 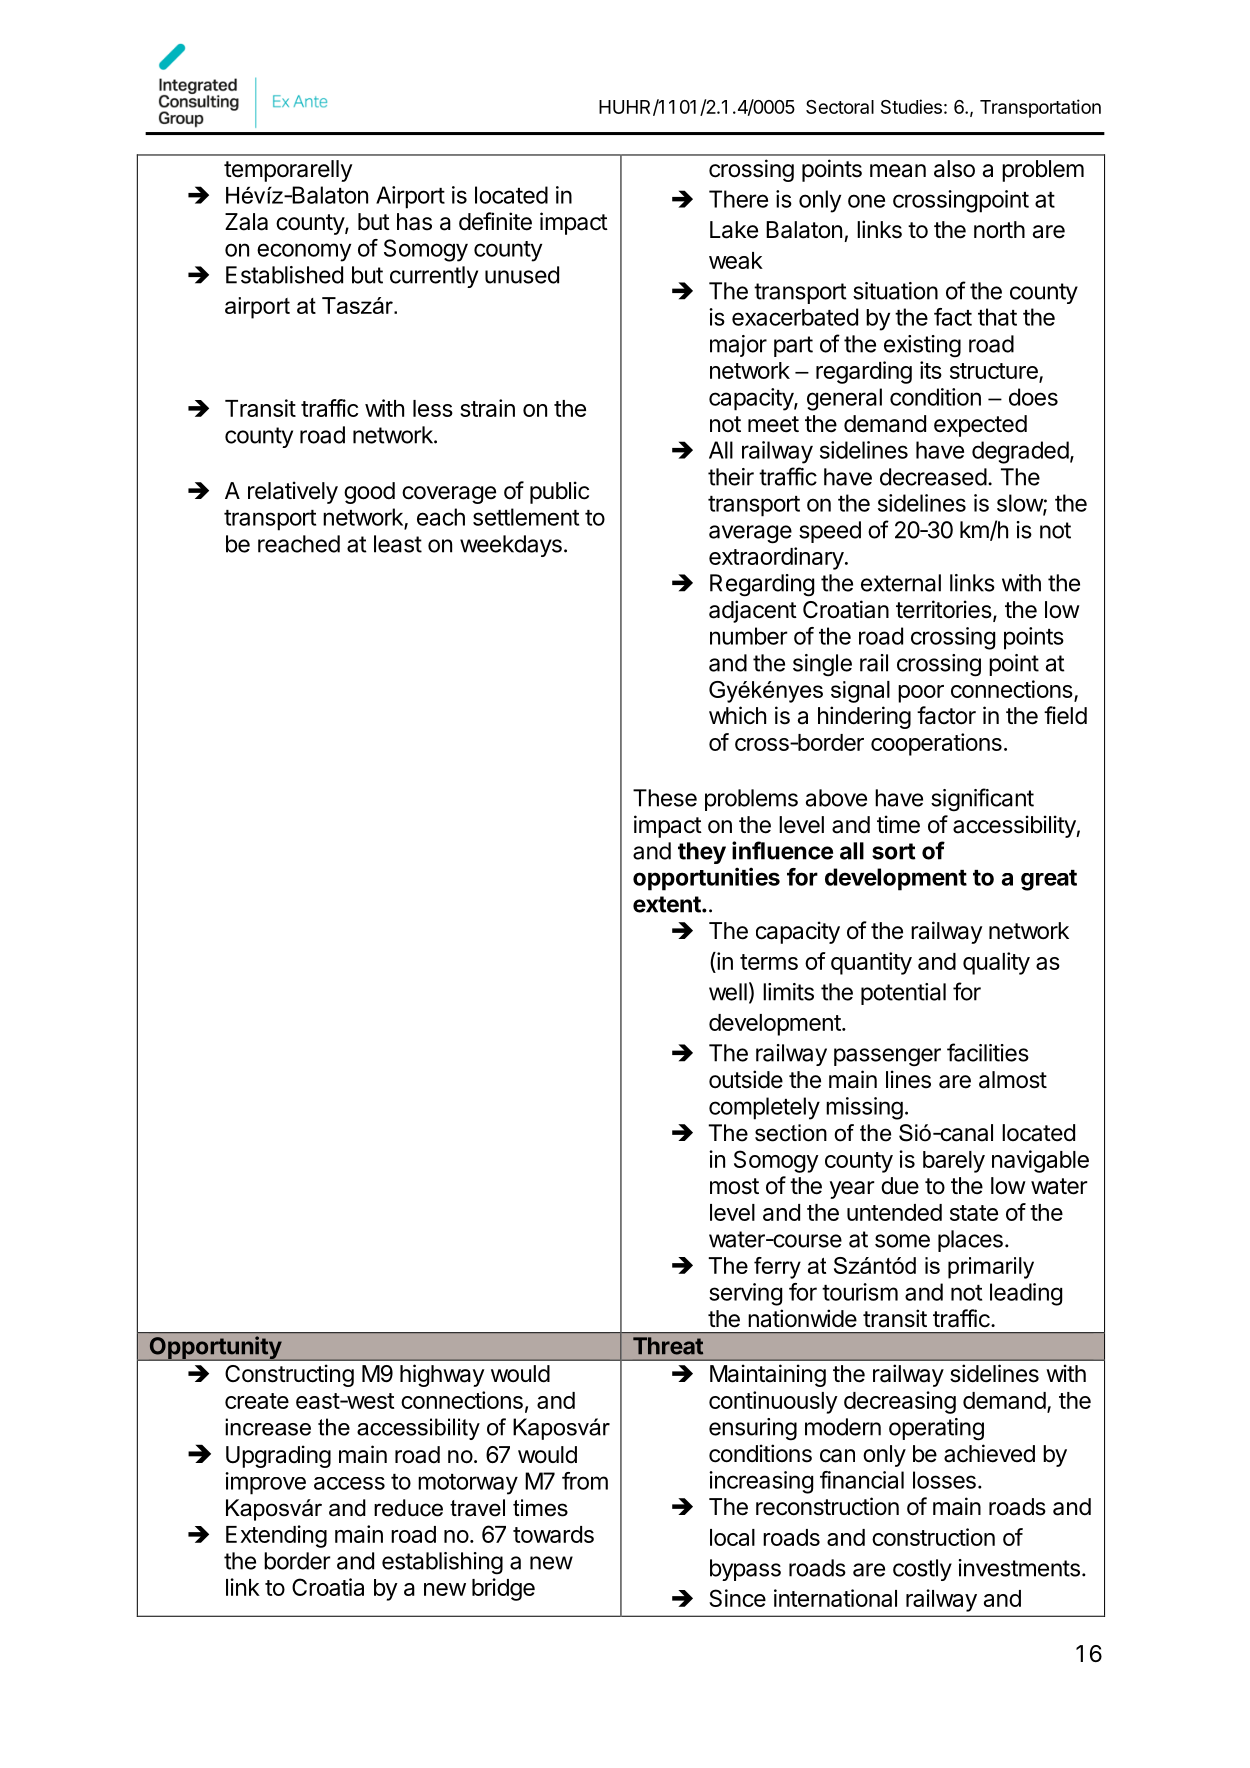 I want to click on Zala, so click(x=246, y=222).
